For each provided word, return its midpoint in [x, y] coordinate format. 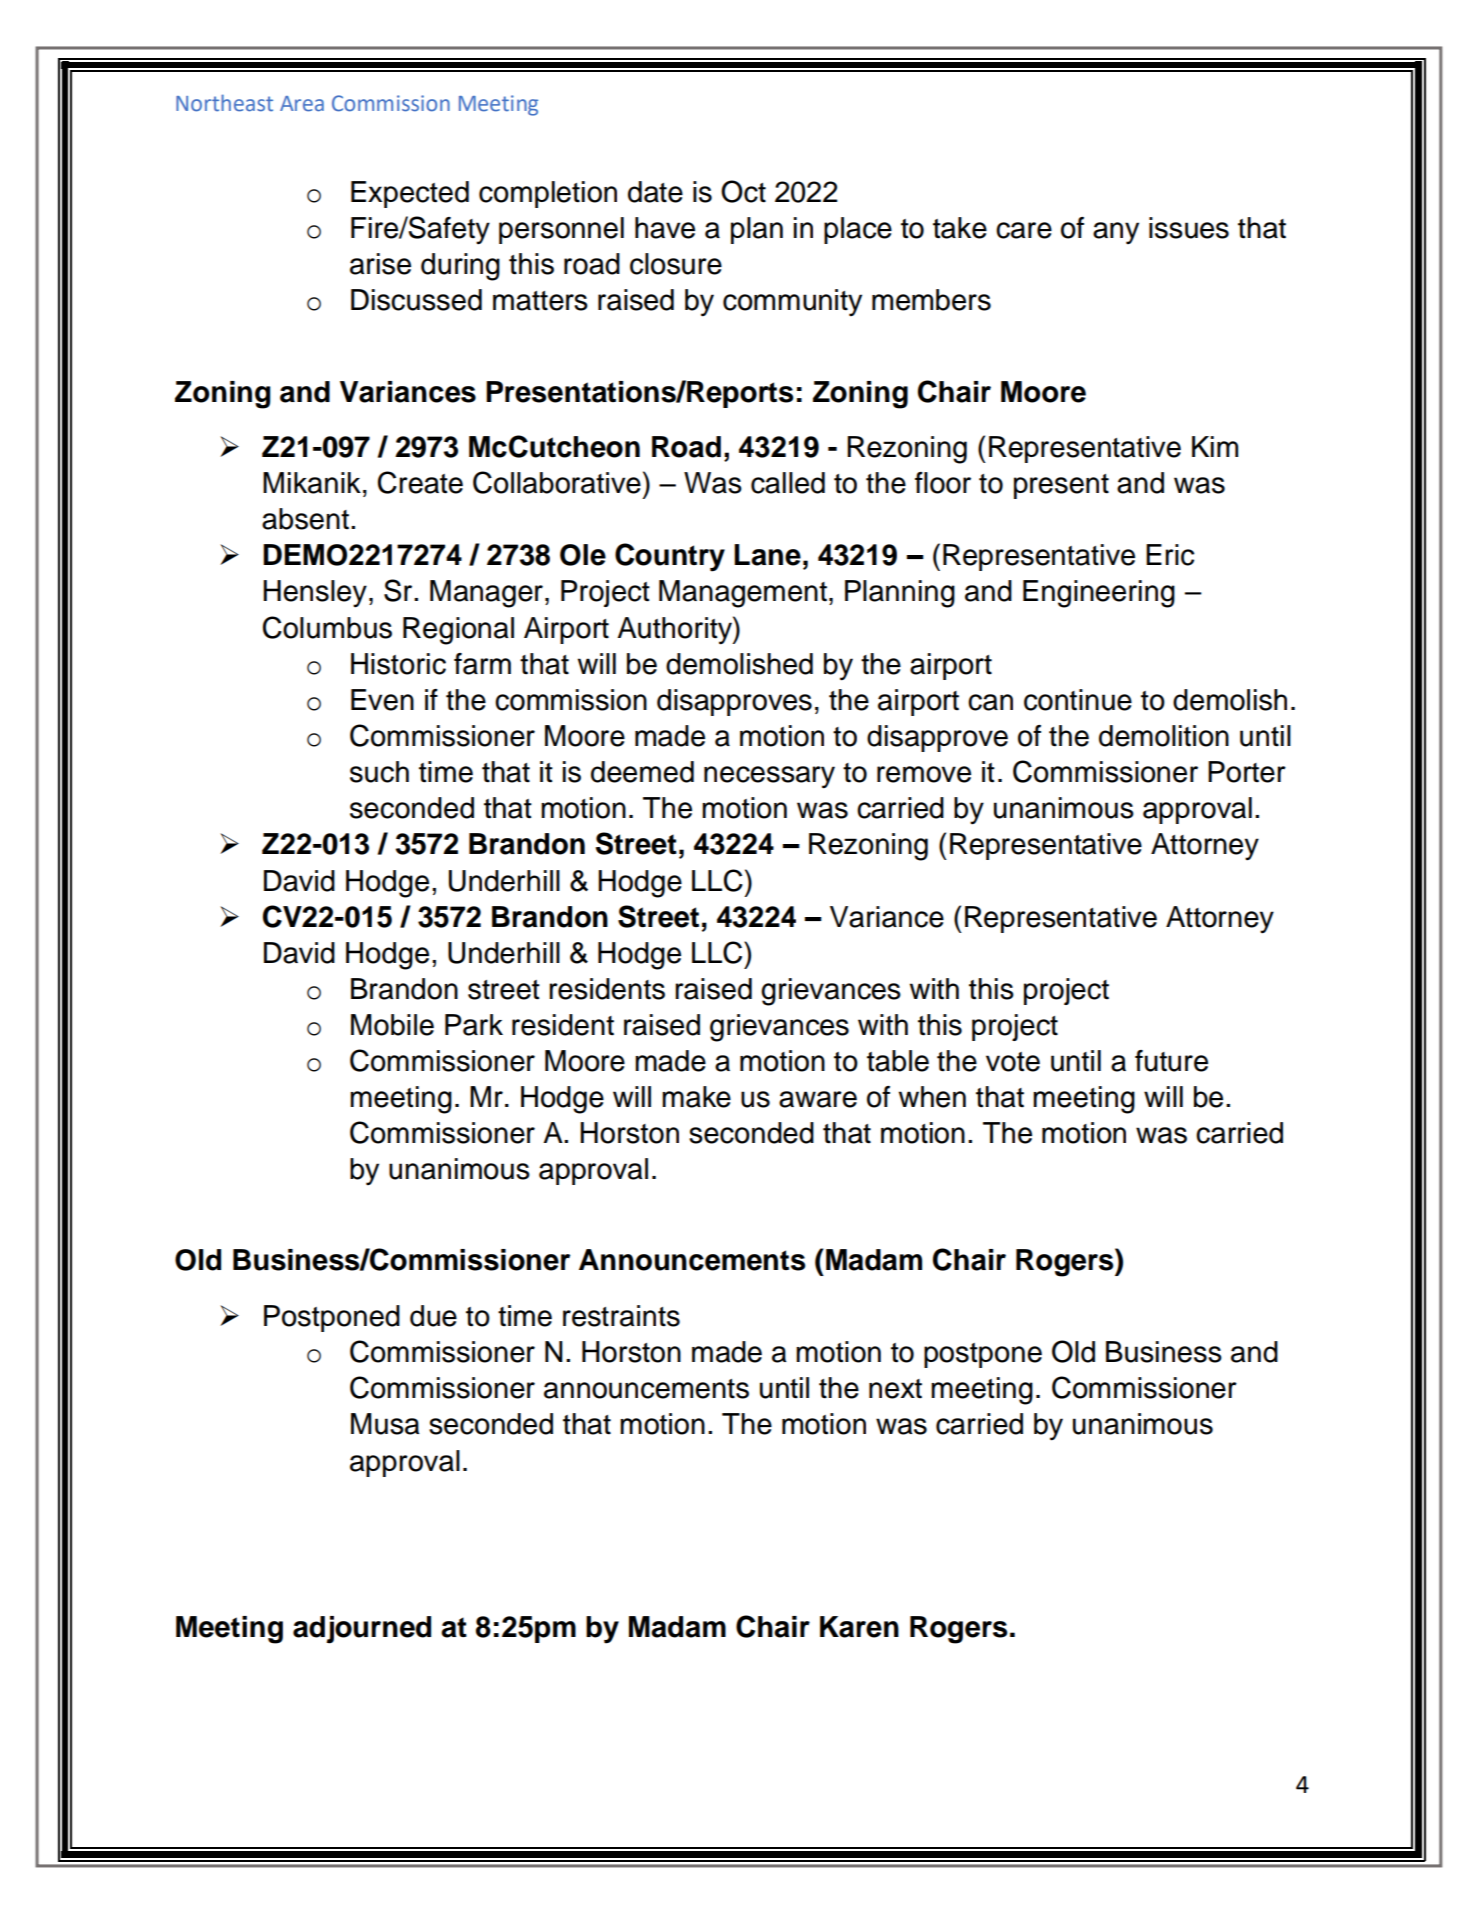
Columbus [327, 627]
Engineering [1099, 594]
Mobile [392, 1025]
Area [302, 104]
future [1171, 1061]
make [696, 1097]
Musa [385, 1424]
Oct [743, 191]
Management [743, 594]
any [1116, 233]
